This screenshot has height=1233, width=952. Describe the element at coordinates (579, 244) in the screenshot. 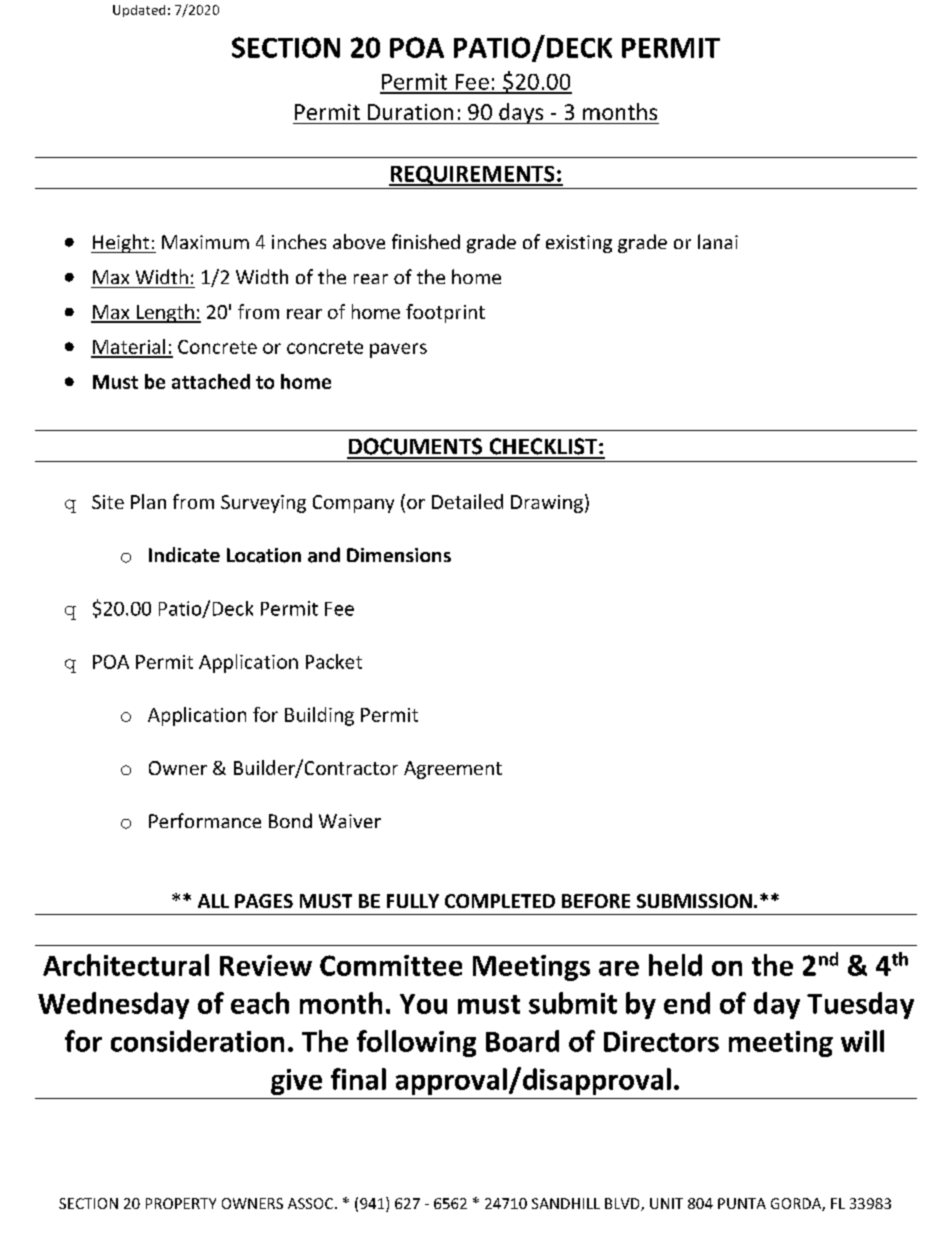

I see `existing` at that location.
